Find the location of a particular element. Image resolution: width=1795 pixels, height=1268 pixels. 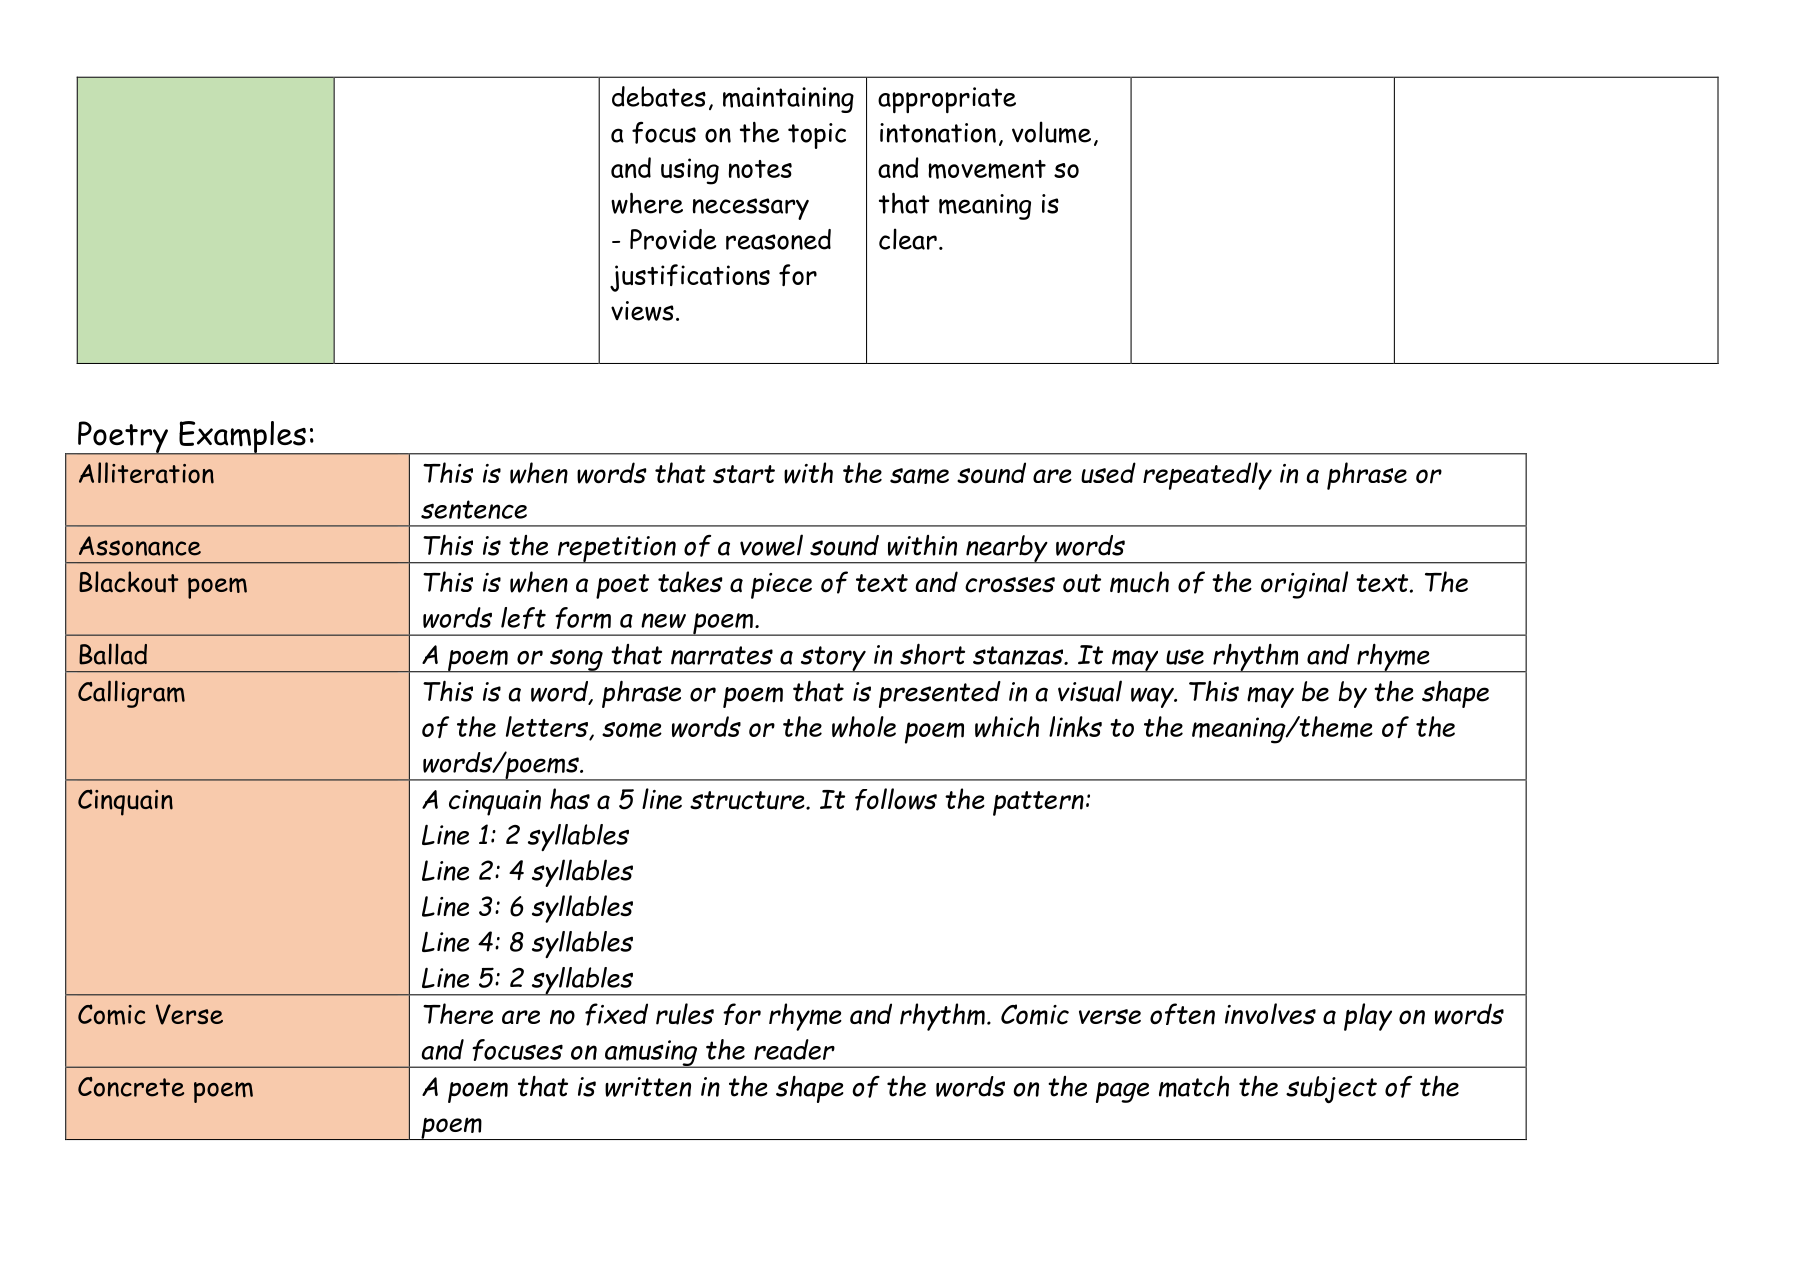

topic is located at coordinates (817, 136).
